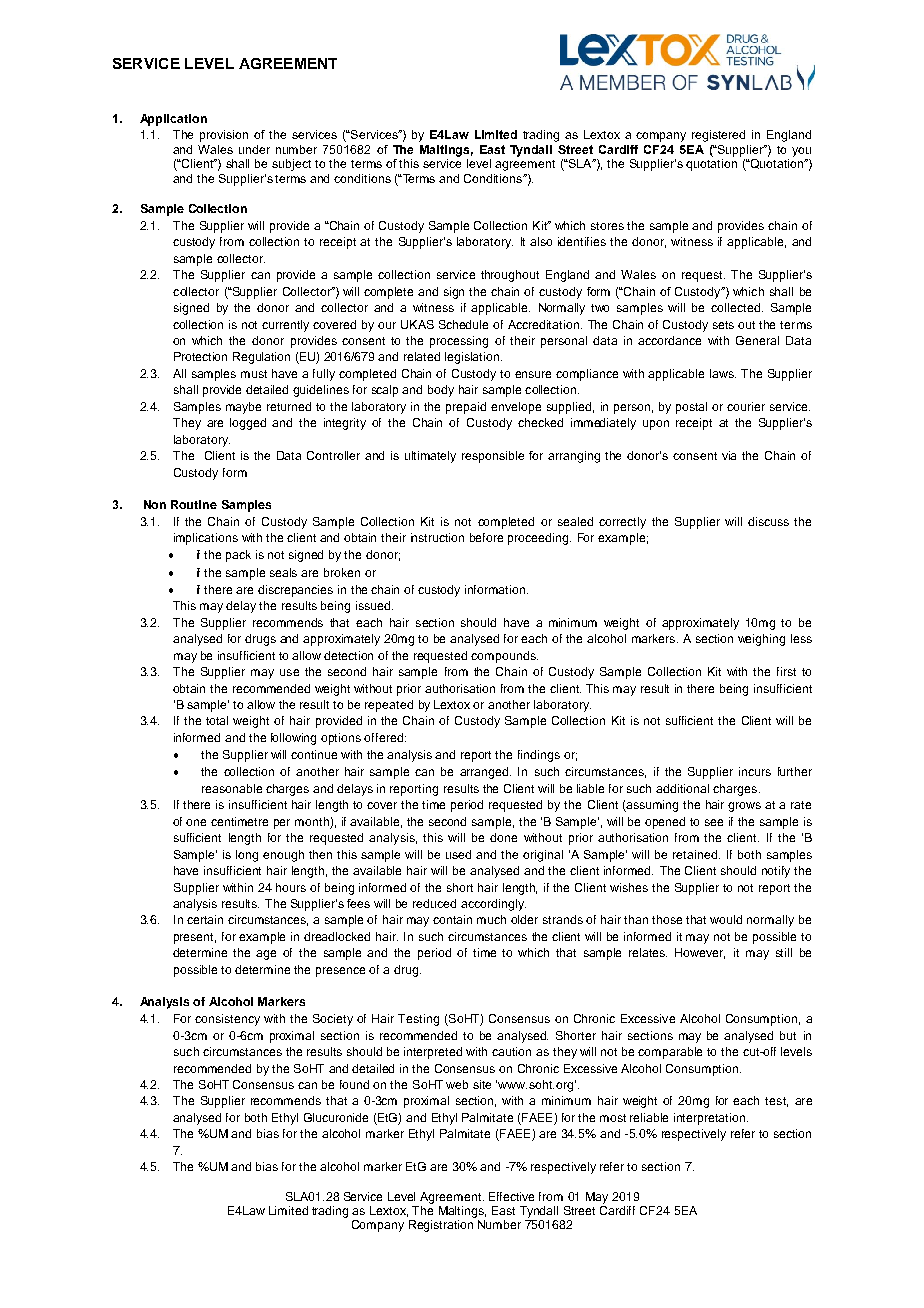 The height and width of the screenshot is (1308, 924). Describe the element at coordinates (718, 136) in the screenshot. I see `registered` at that location.
